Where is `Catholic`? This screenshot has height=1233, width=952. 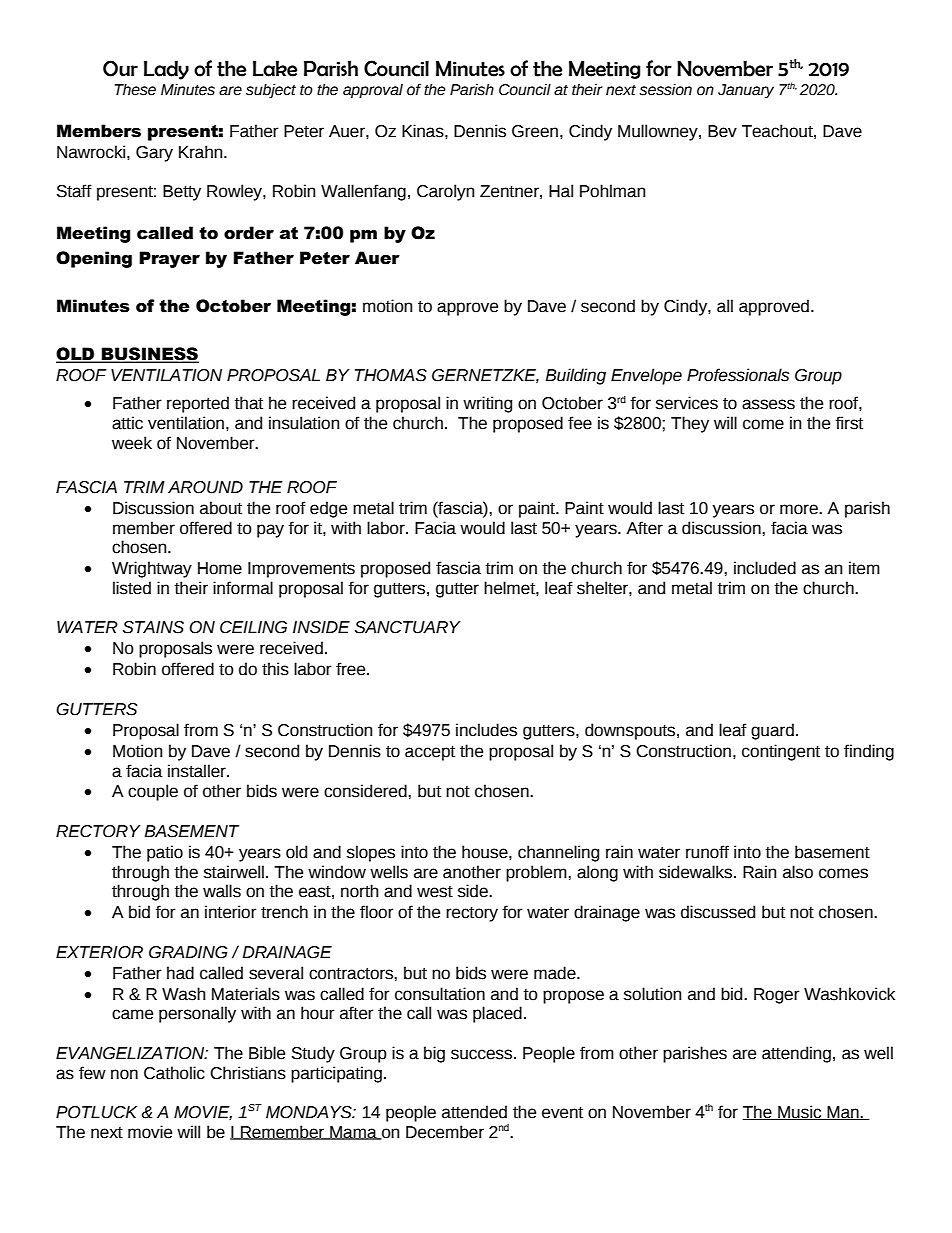 Catholic is located at coordinates (174, 1073).
